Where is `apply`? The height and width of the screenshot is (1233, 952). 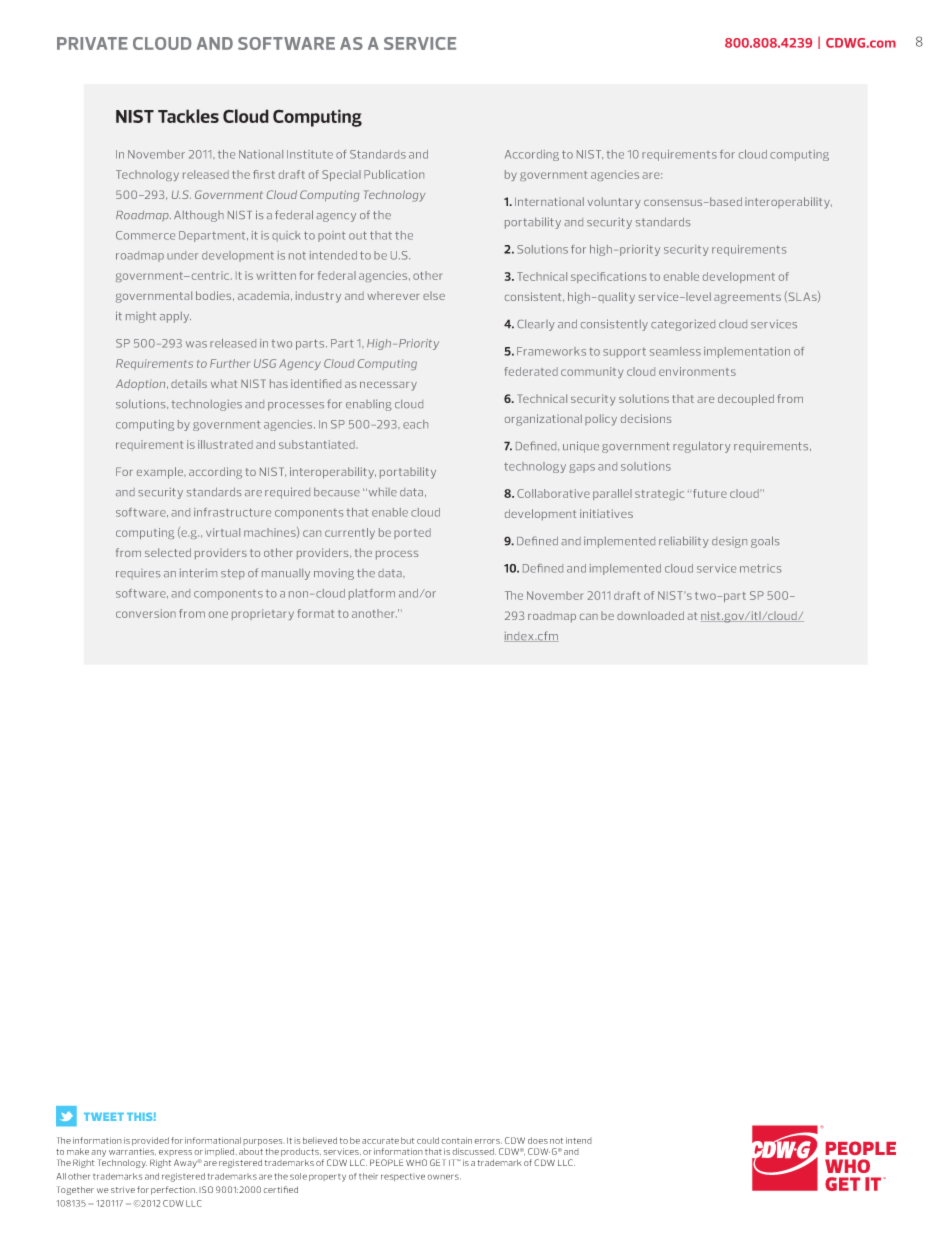
apply is located at coordinates (175, 317).
